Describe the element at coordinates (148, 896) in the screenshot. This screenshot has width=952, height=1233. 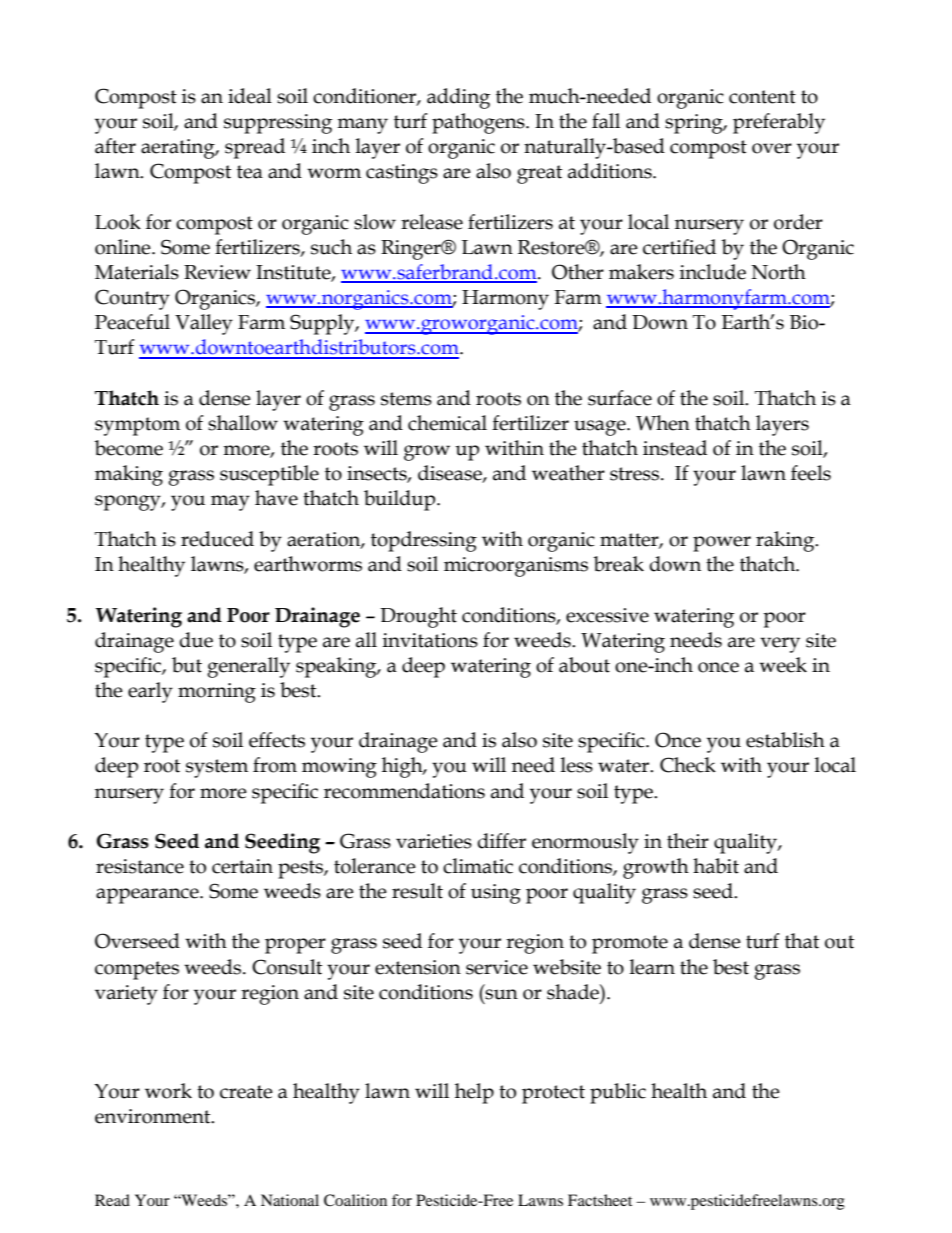
I see `appearance` at that location.
